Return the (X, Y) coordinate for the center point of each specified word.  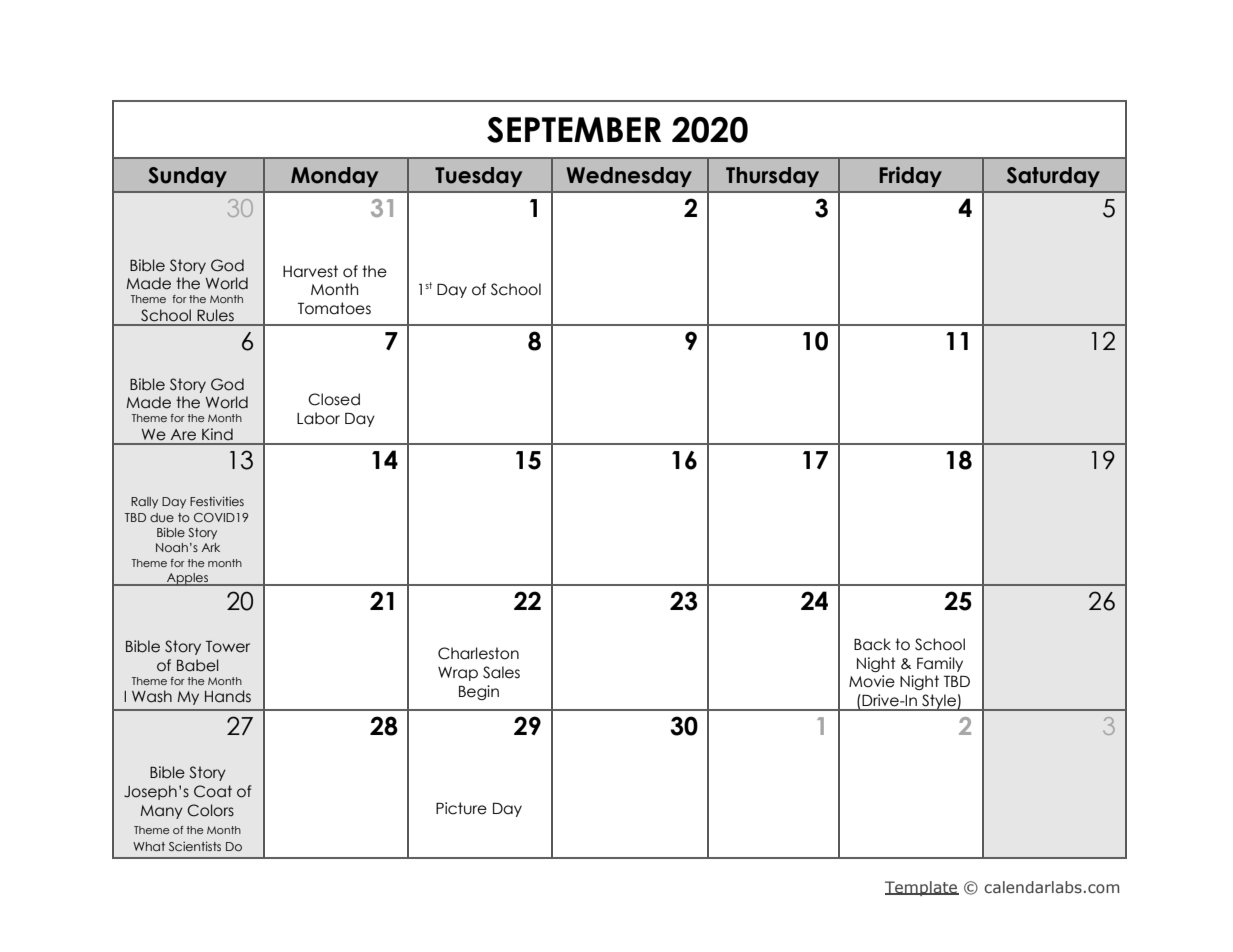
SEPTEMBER (574, 130)
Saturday (1053, 177)
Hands (228, 696)
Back (872, 644)
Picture (461, 808)
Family (940, 664)
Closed (334, 399)
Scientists (195, 846)
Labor (318, 418)
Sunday (187, 177)
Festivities (217, 501)
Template (922, 888)
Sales (501, 672)
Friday (910, 177)
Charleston (478, 653)
